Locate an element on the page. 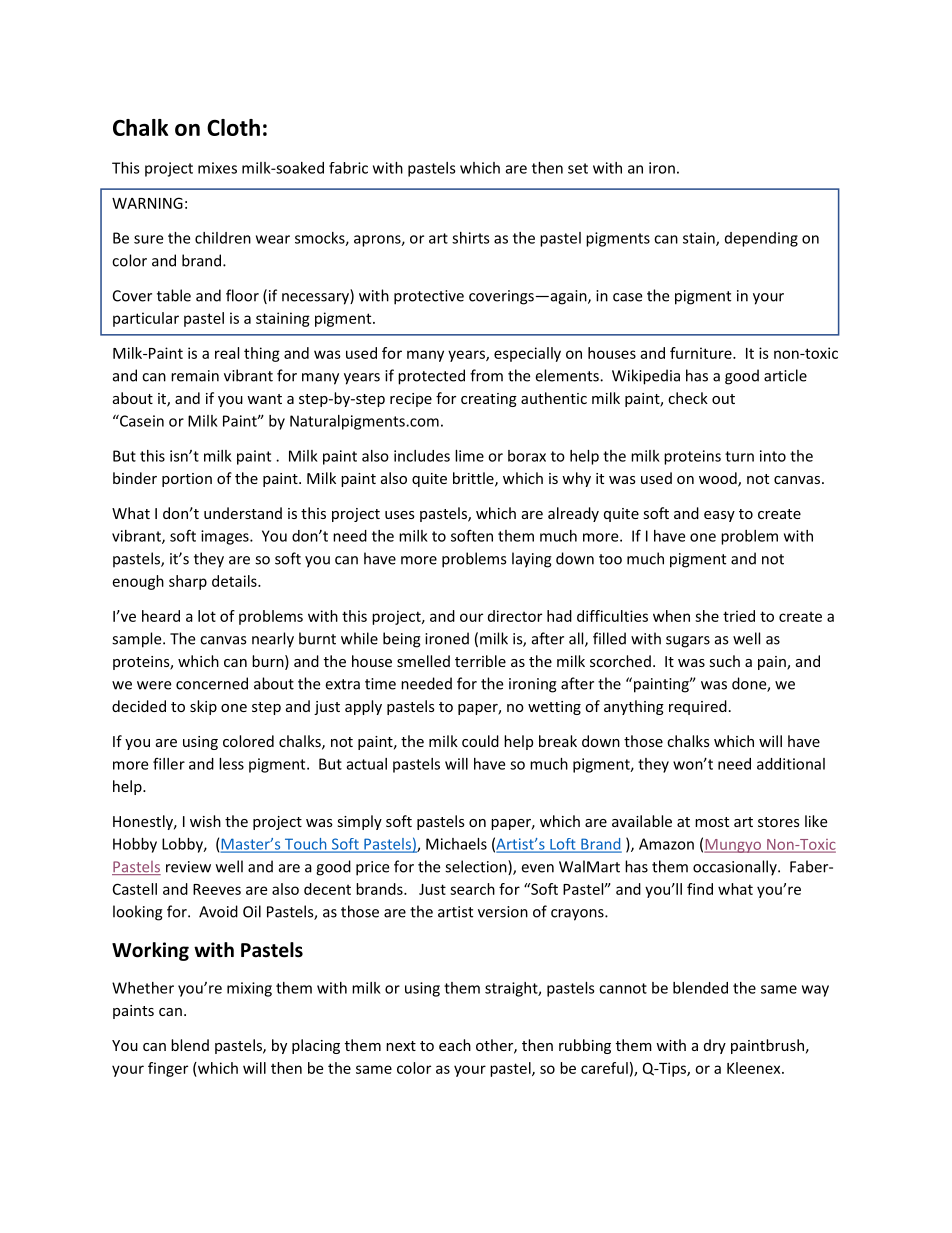 This document has width=952, height=1233. director is located at coordinates (515, 616).
